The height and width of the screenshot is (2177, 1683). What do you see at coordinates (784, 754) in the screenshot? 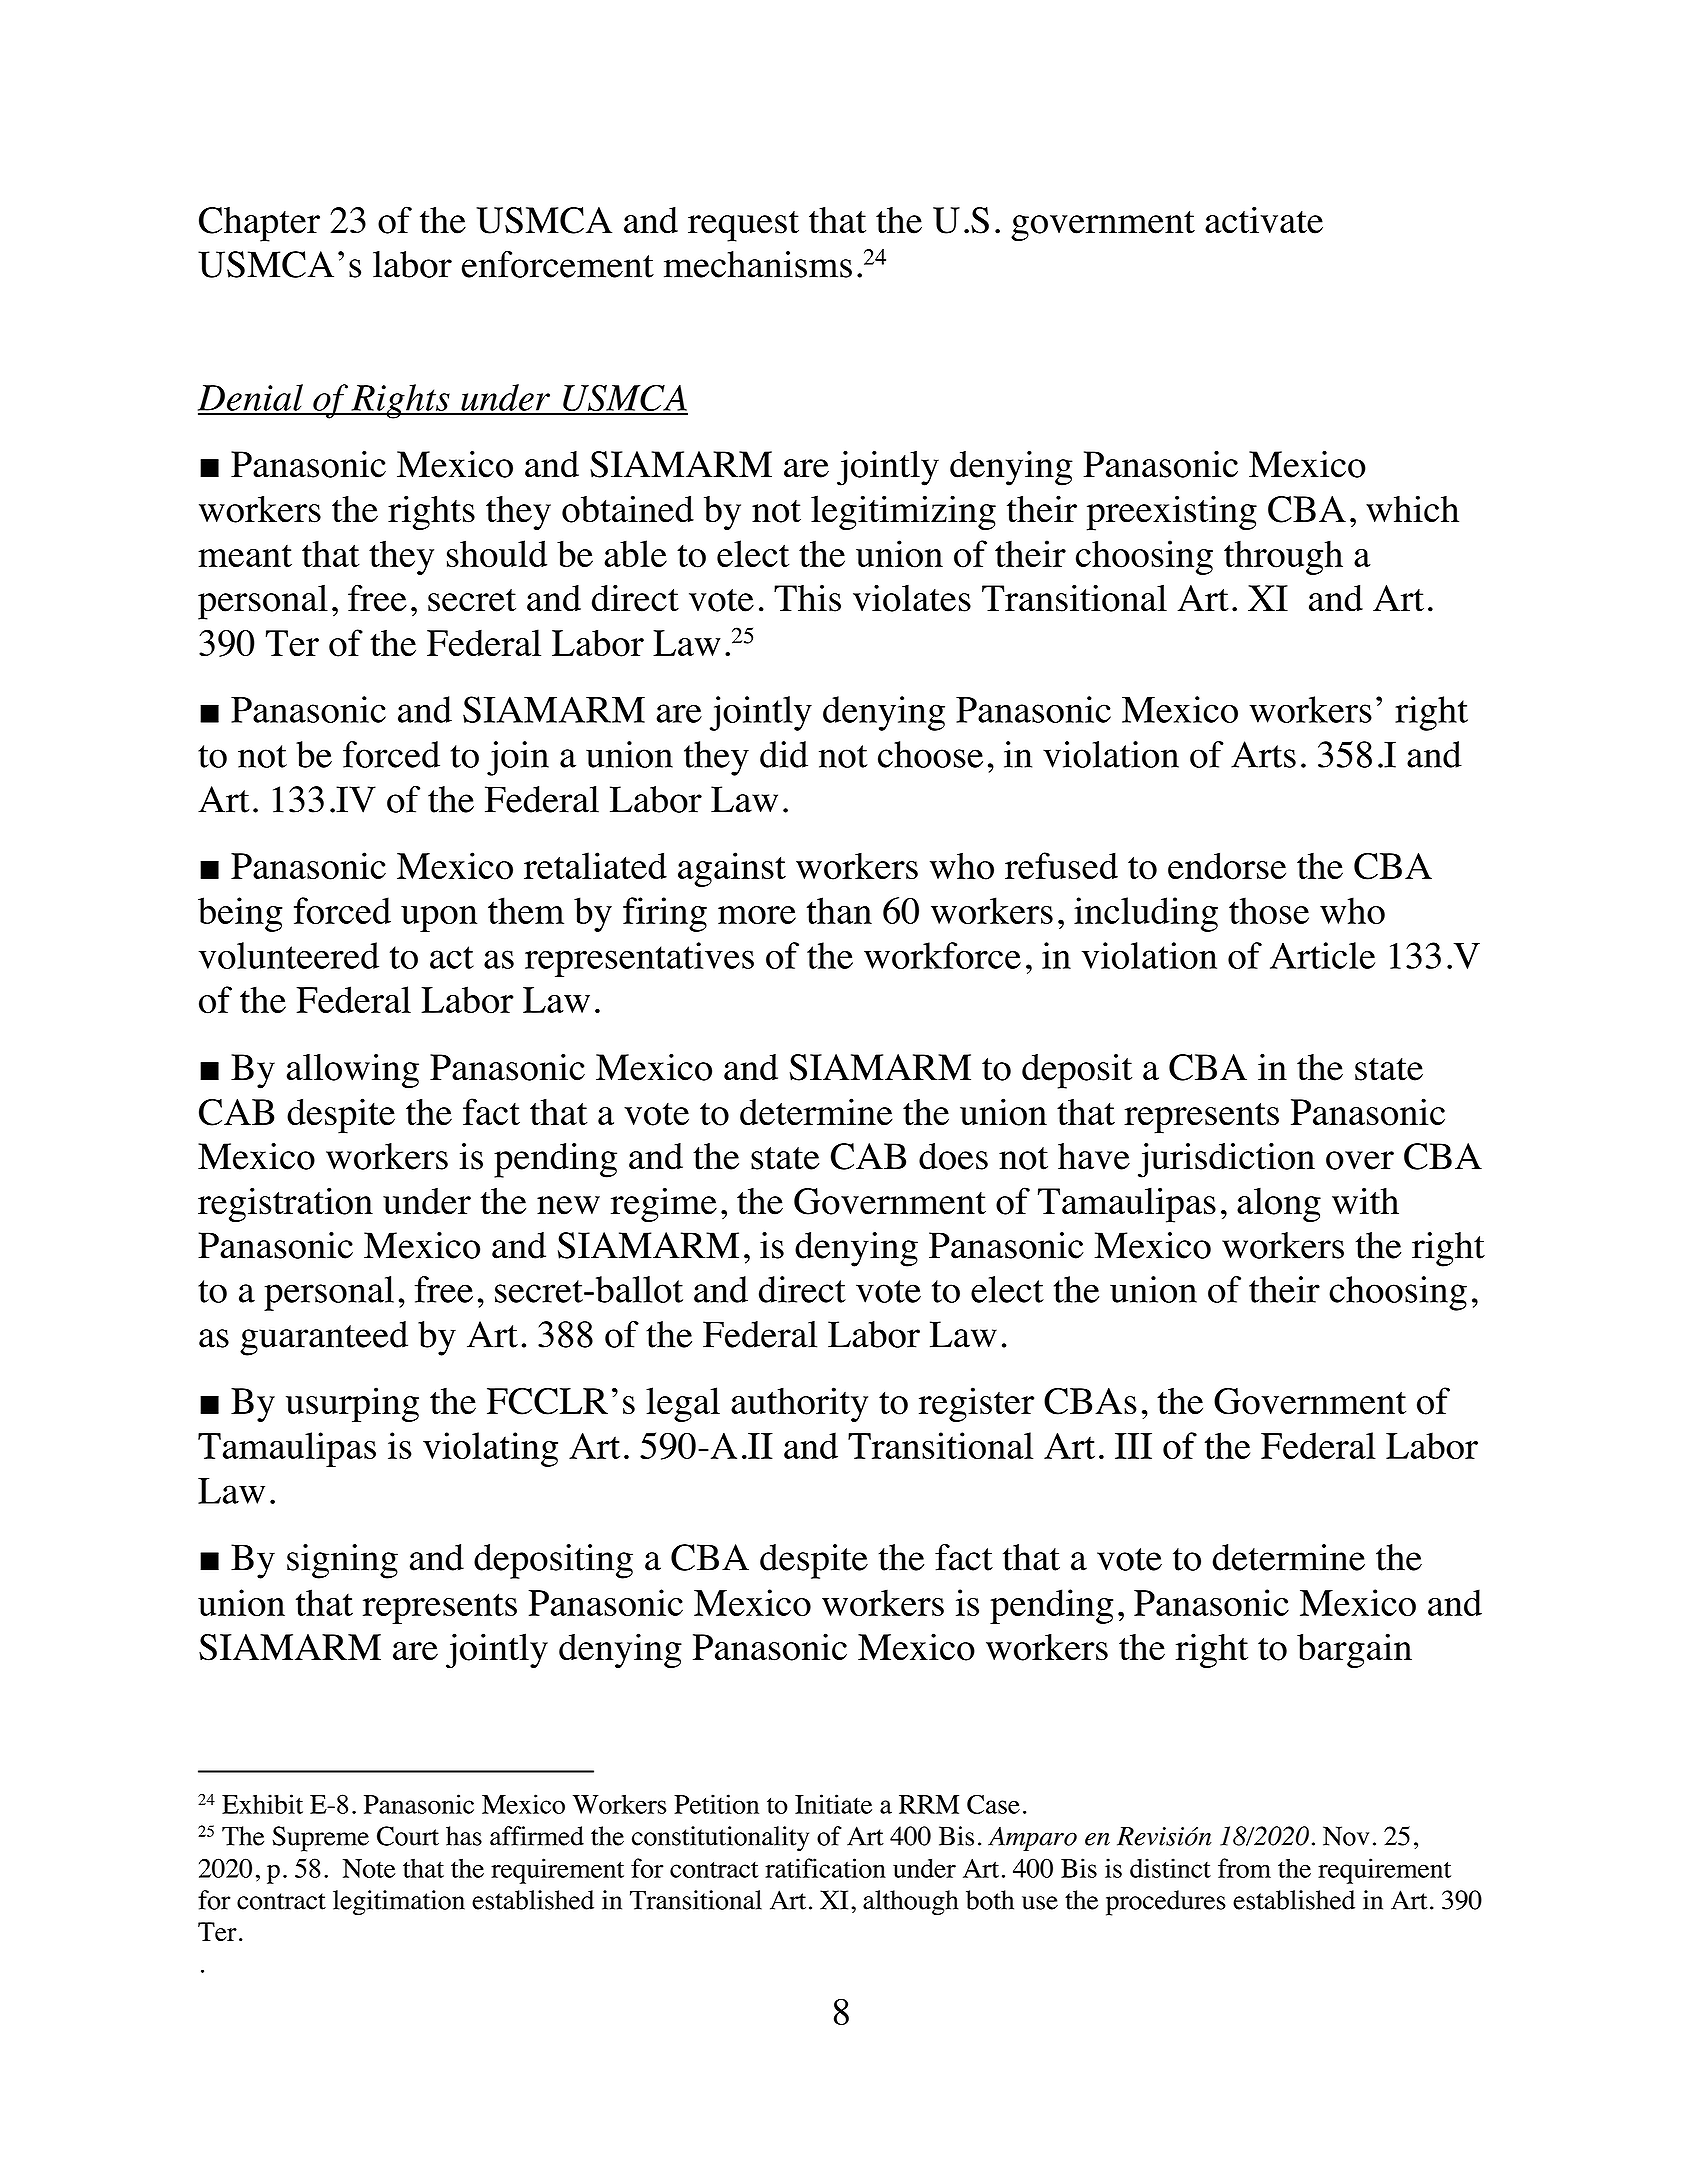
I see `did` at bounding box center [784, 754].
